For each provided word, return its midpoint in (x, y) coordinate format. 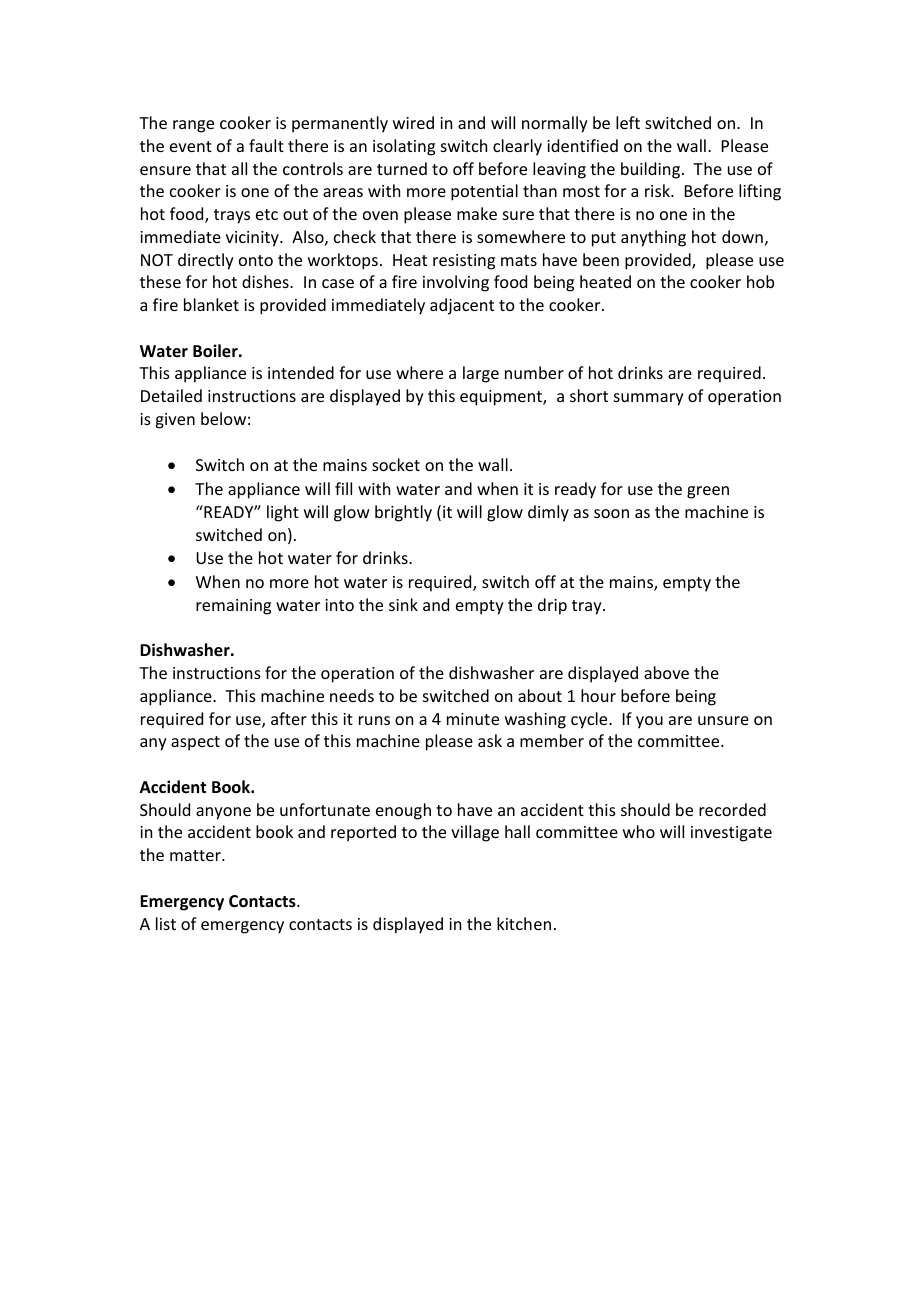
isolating (404, 147)
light (283, 513)
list (166, 923)
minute (473, 719)
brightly (403, 513)
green (708, 492)
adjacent (462, 306)
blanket (211, 304)
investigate (731, 834)
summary (649, 399)
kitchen (524, 923)
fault (266, 145)
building (652, 170)
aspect (195, 743)
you (649, 722)
